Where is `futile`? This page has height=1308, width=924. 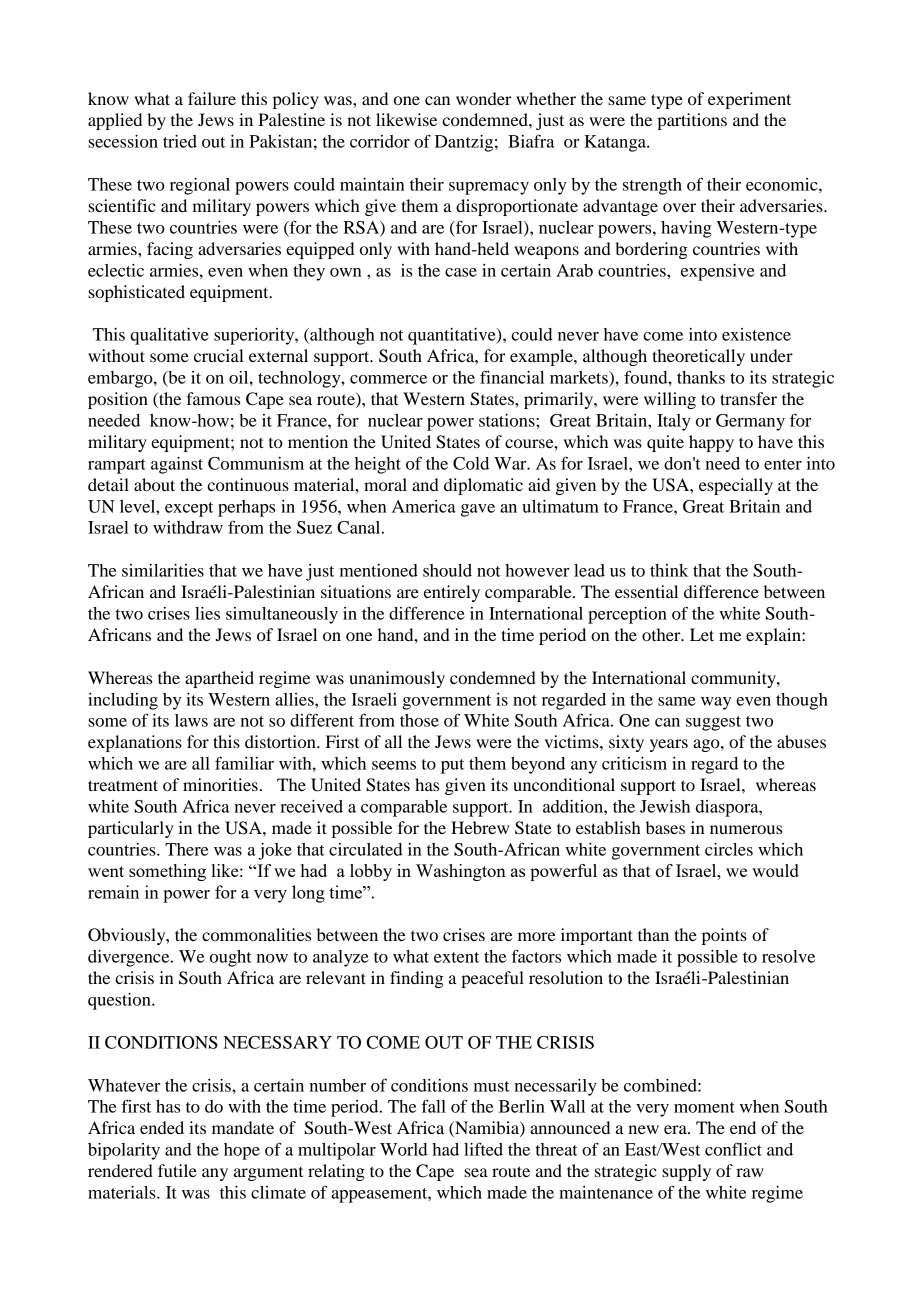 futile is located at coordinates (177, 1170).
